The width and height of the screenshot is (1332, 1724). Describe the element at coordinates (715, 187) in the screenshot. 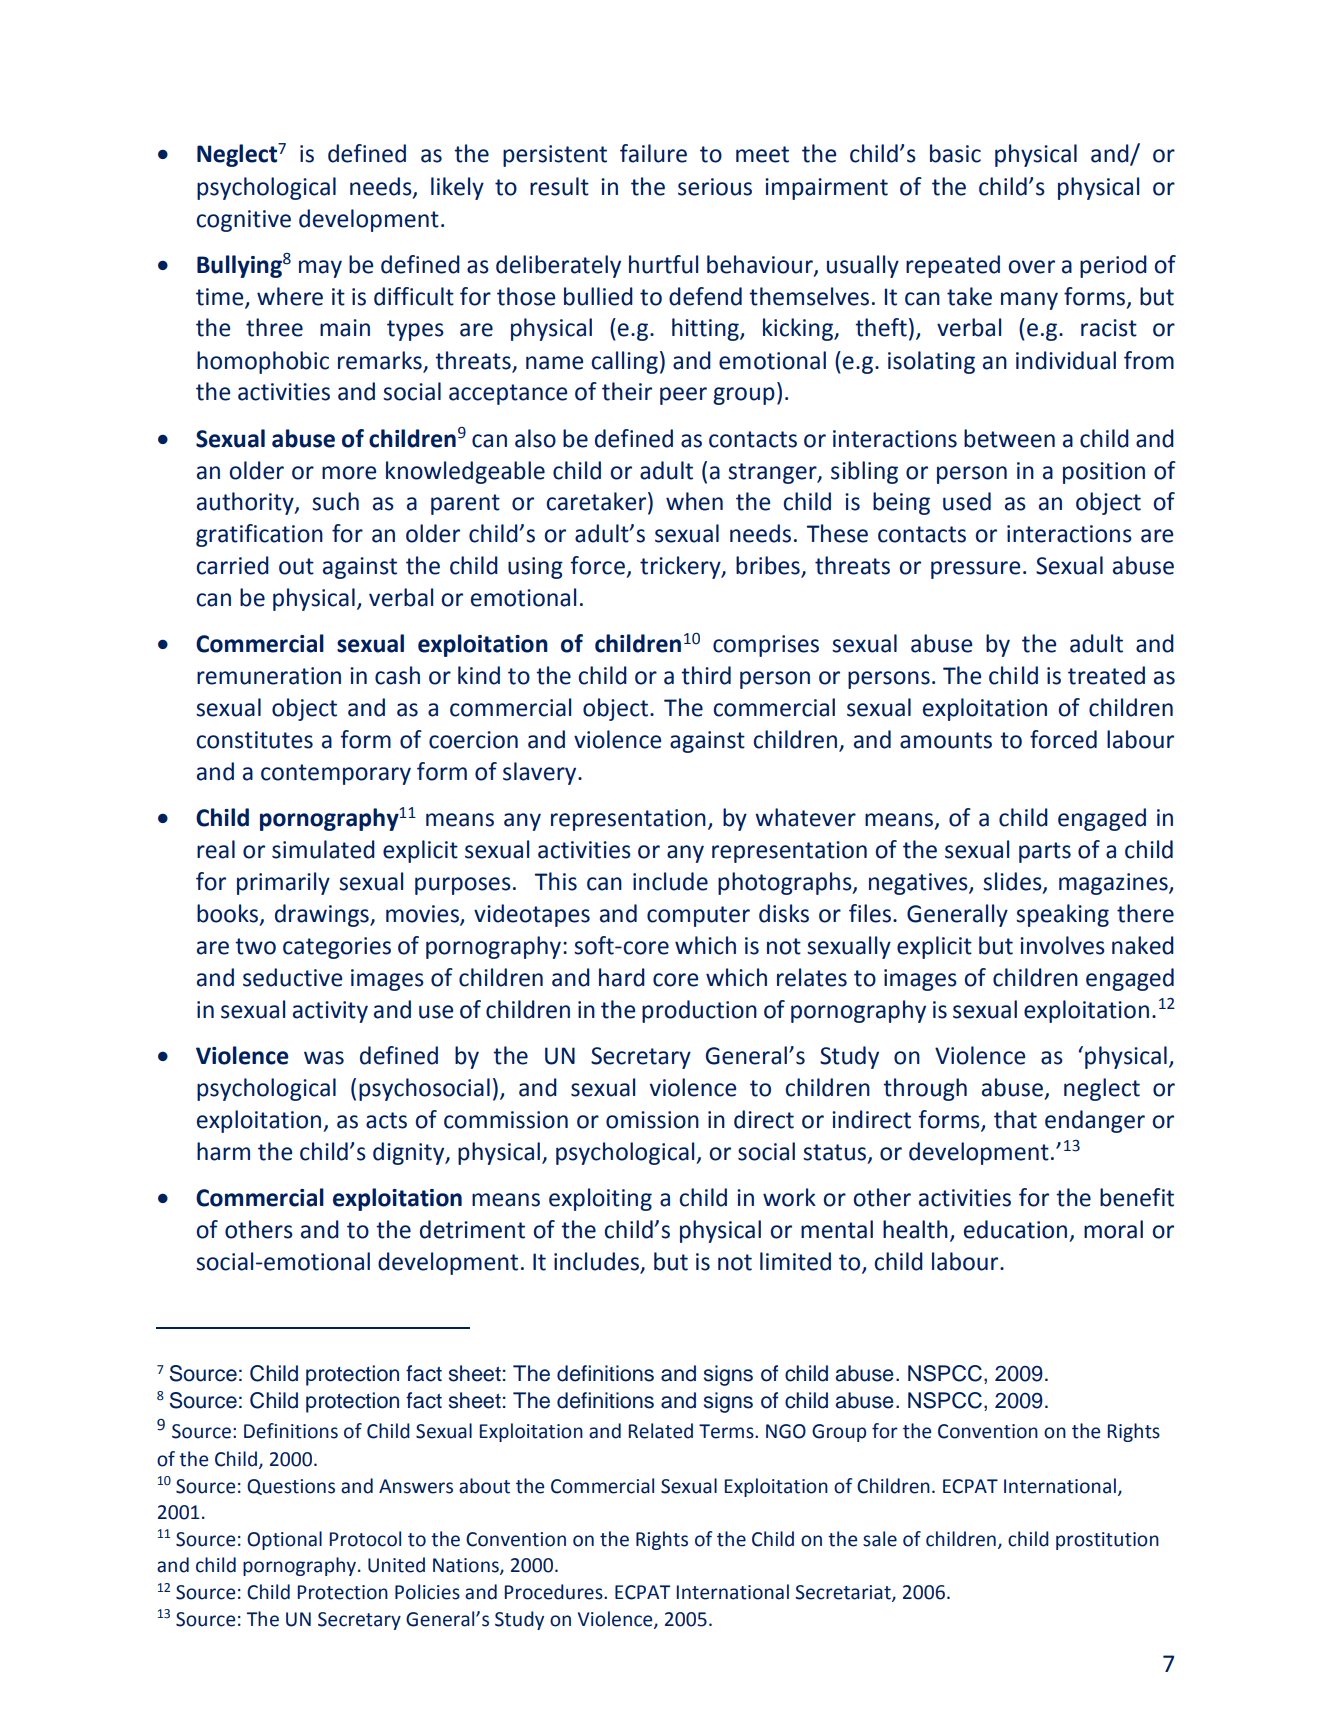

I see `serious` at that location.
